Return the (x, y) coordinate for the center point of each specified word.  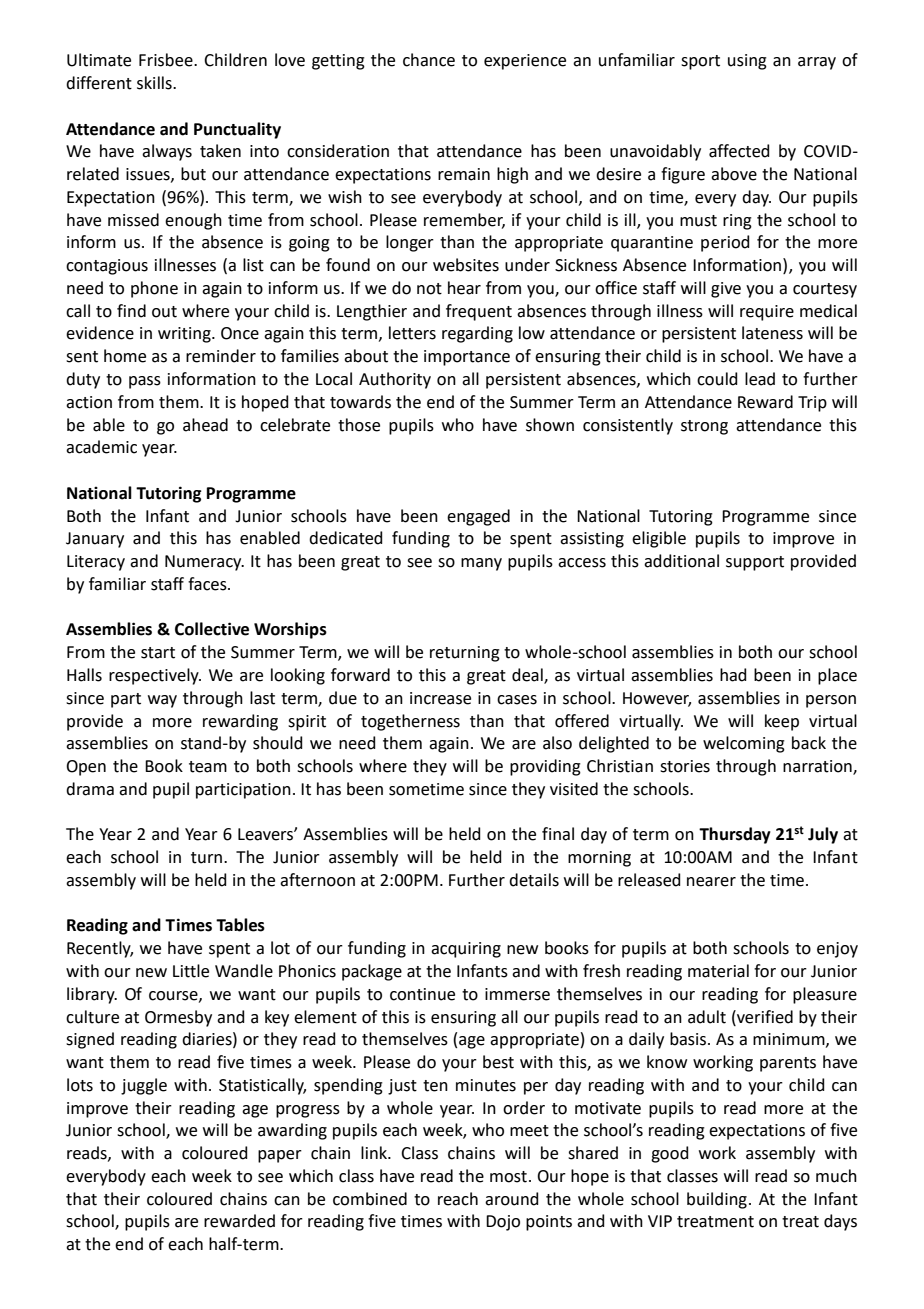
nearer (711, 882)
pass (145, 382)
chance (429, 60)
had (733, 675)
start (158, 653)
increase (440, 698)
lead (760, 379)
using (747, 62)
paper (280, 1156)
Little (191, 971)
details (534, 880)
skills (155, 83)
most (508, 1177)
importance (467, 358)
